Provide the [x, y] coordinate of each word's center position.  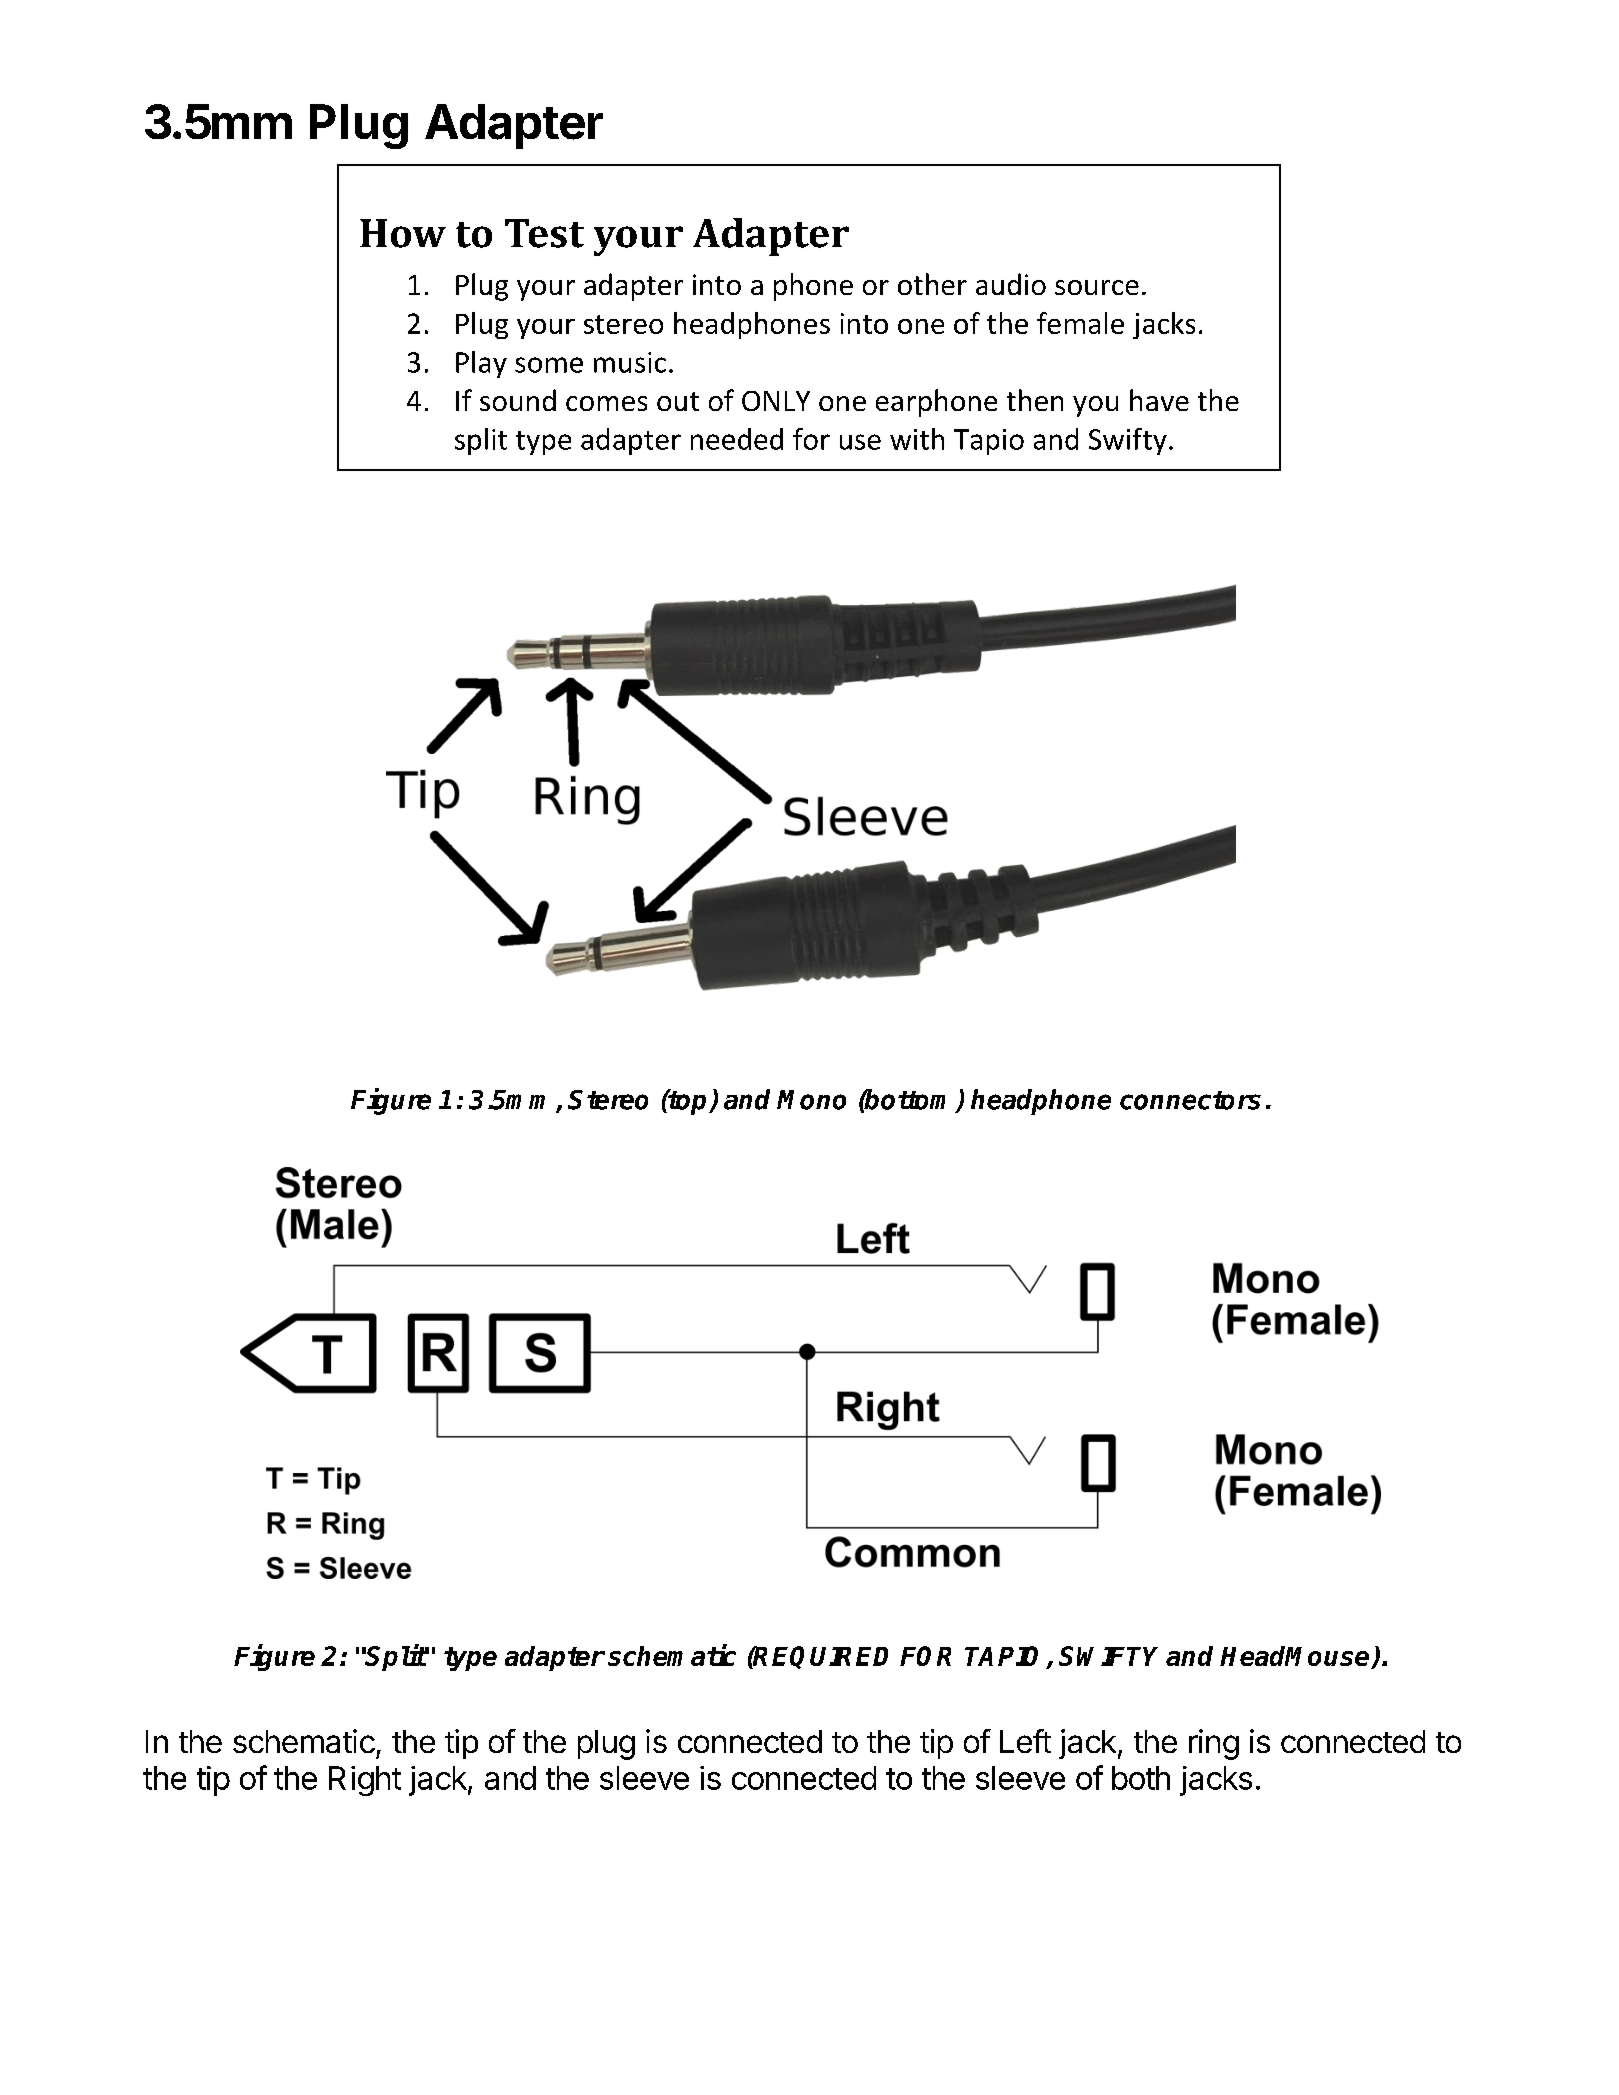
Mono [811, 1100]
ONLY [776, 401]
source [1097, 287]
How [403, 233]
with [917, 439]
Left [1025, 1741]
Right [365, 1781]
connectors [1190, 1100]
